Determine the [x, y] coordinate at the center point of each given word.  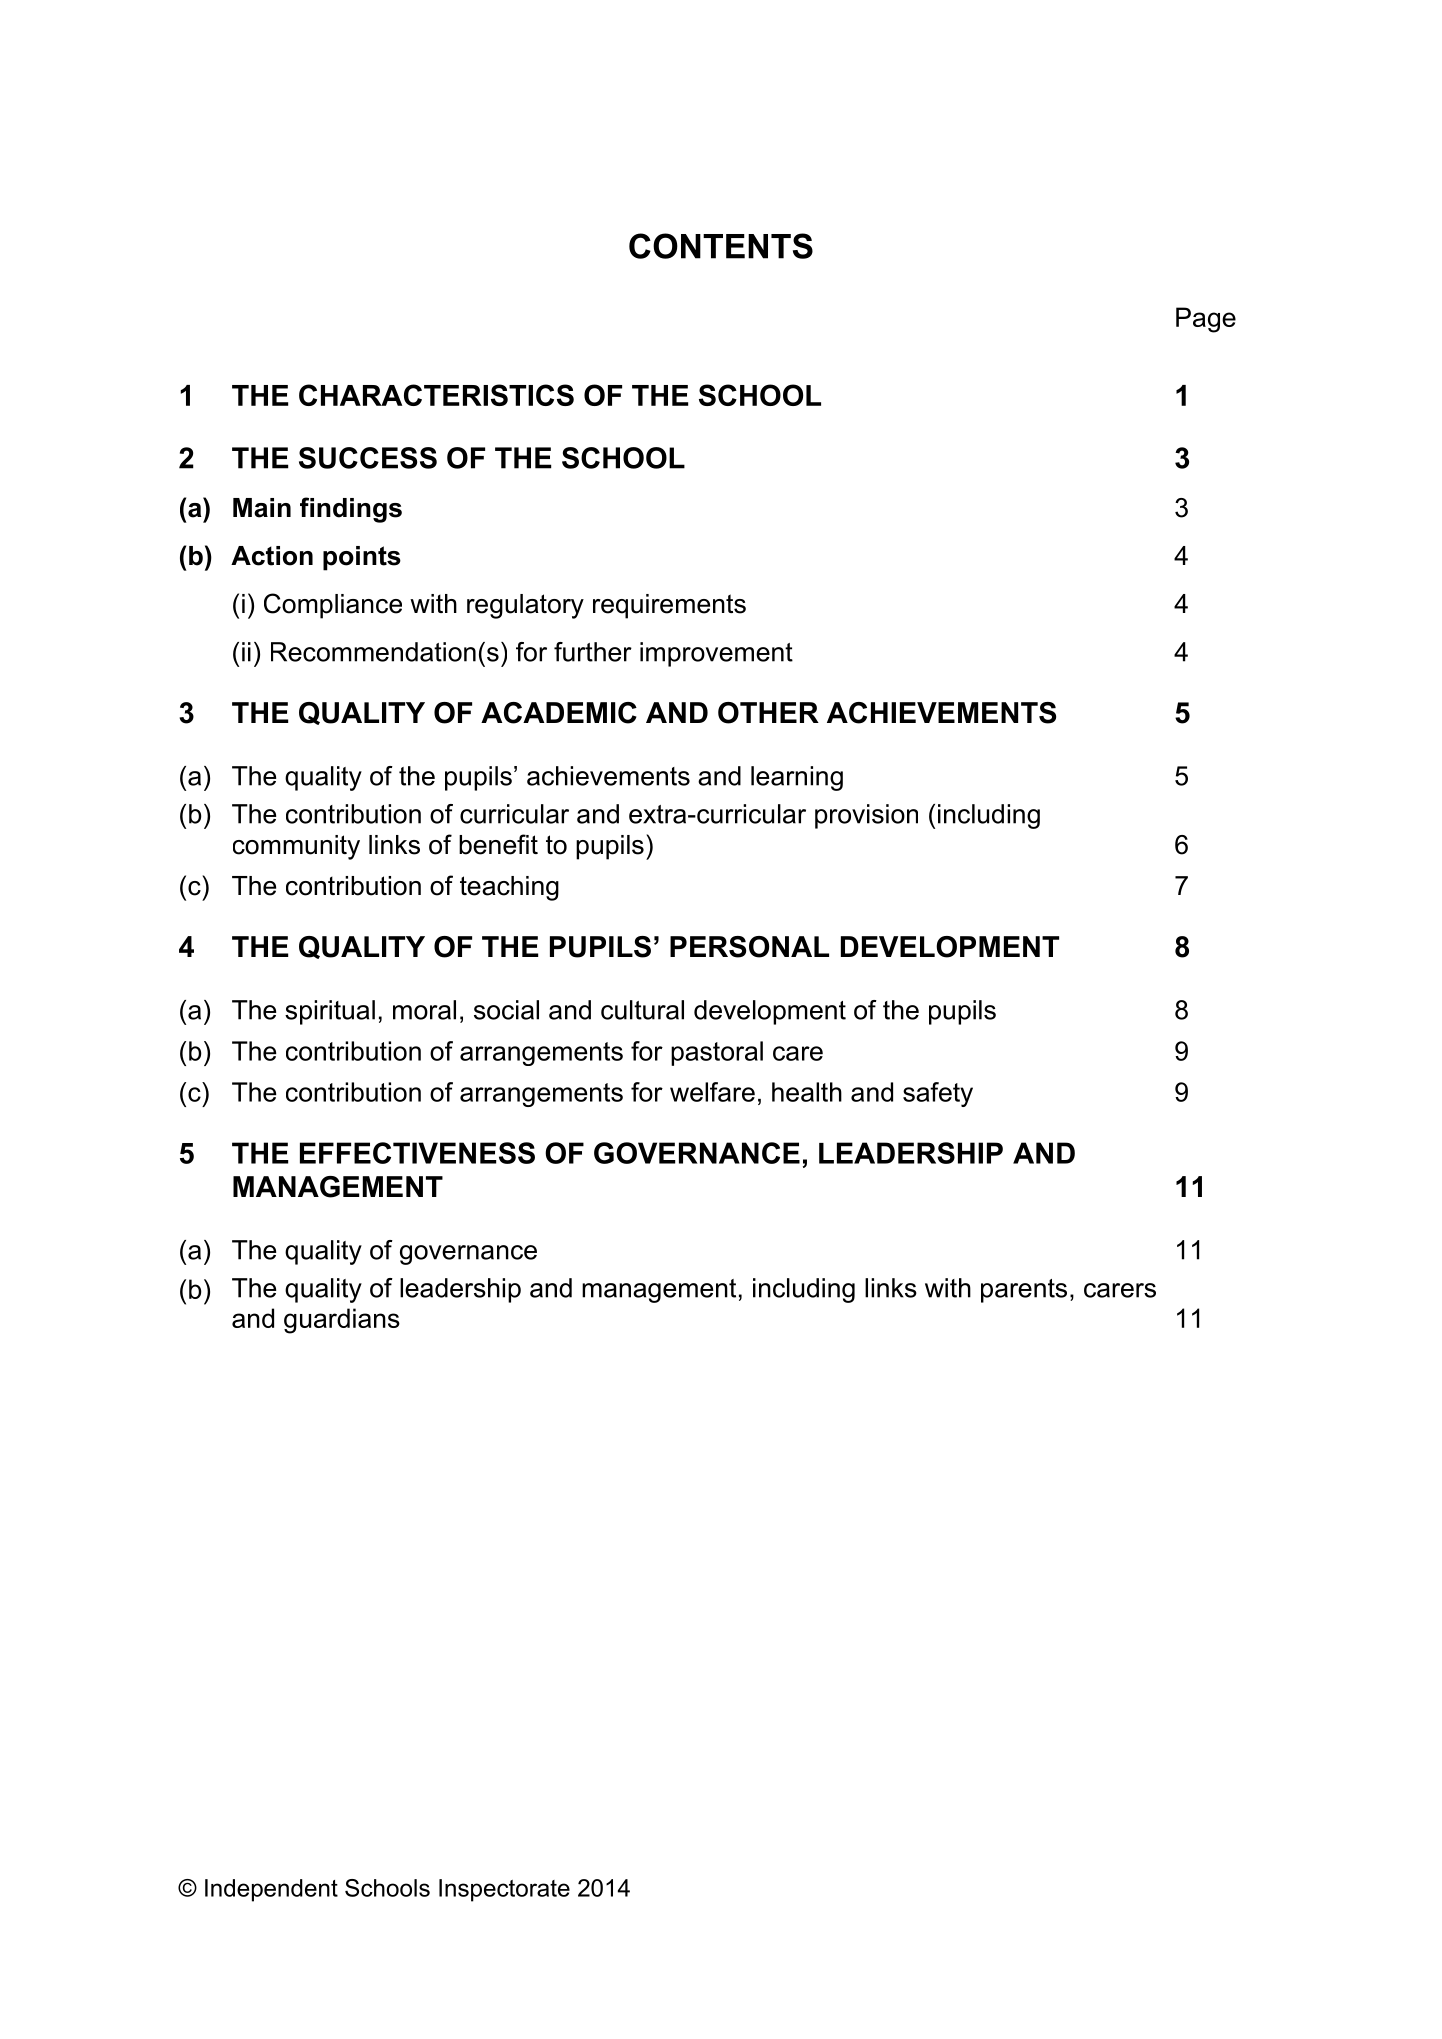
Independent [271, 1890]
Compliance [333, 606]
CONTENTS [721, 246]
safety [938, 1094]
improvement [716, 654]
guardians [342, 1321]
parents [1024, 1291]
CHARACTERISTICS [436, 395]
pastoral [717, 1053]
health [807, 1092]
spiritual [330, 1012]
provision [866, 816]
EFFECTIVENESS [417, 1153]
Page [1206, 320]
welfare [712, 1092]
